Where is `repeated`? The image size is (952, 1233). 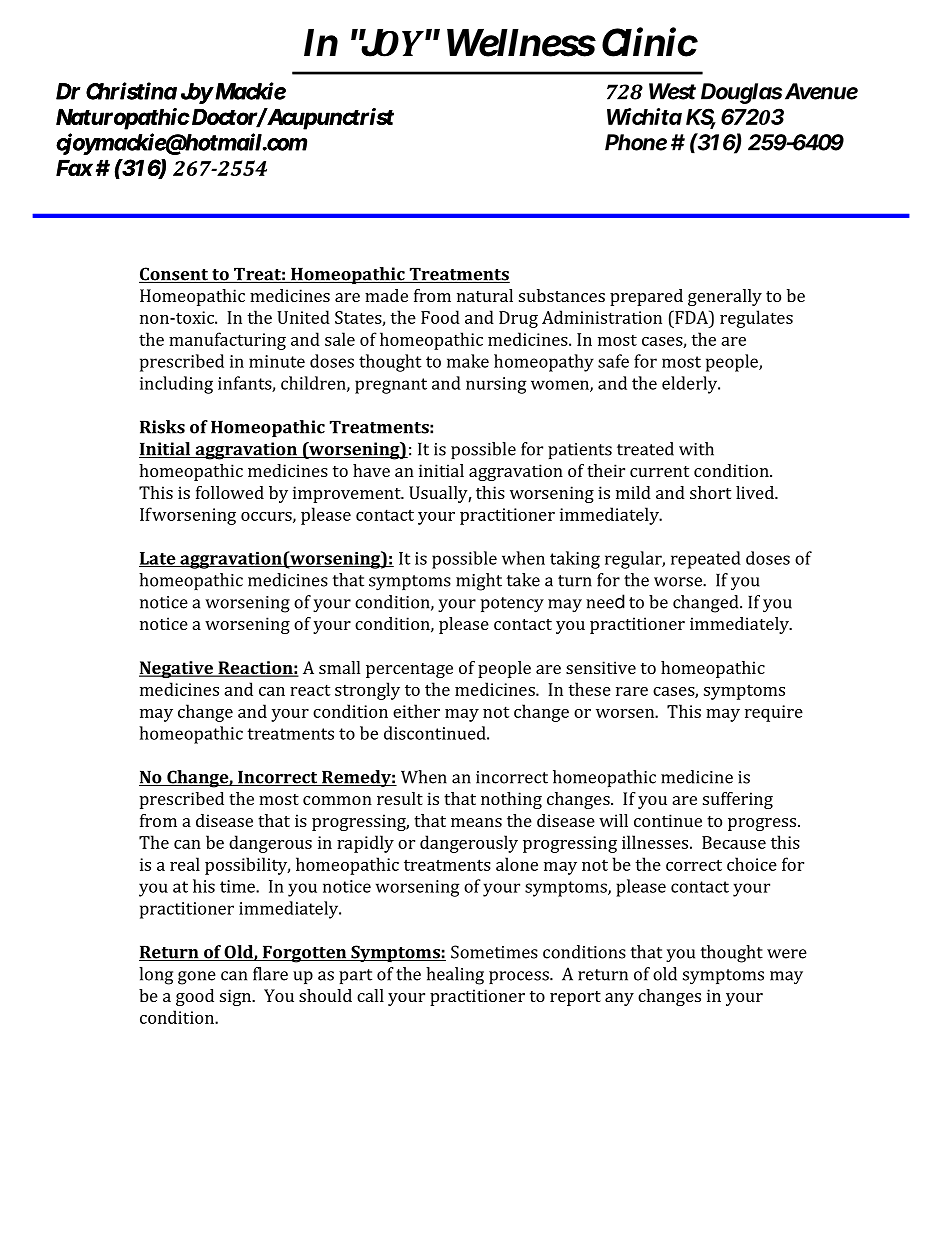
repeated is located at coordinates (706, 560).
